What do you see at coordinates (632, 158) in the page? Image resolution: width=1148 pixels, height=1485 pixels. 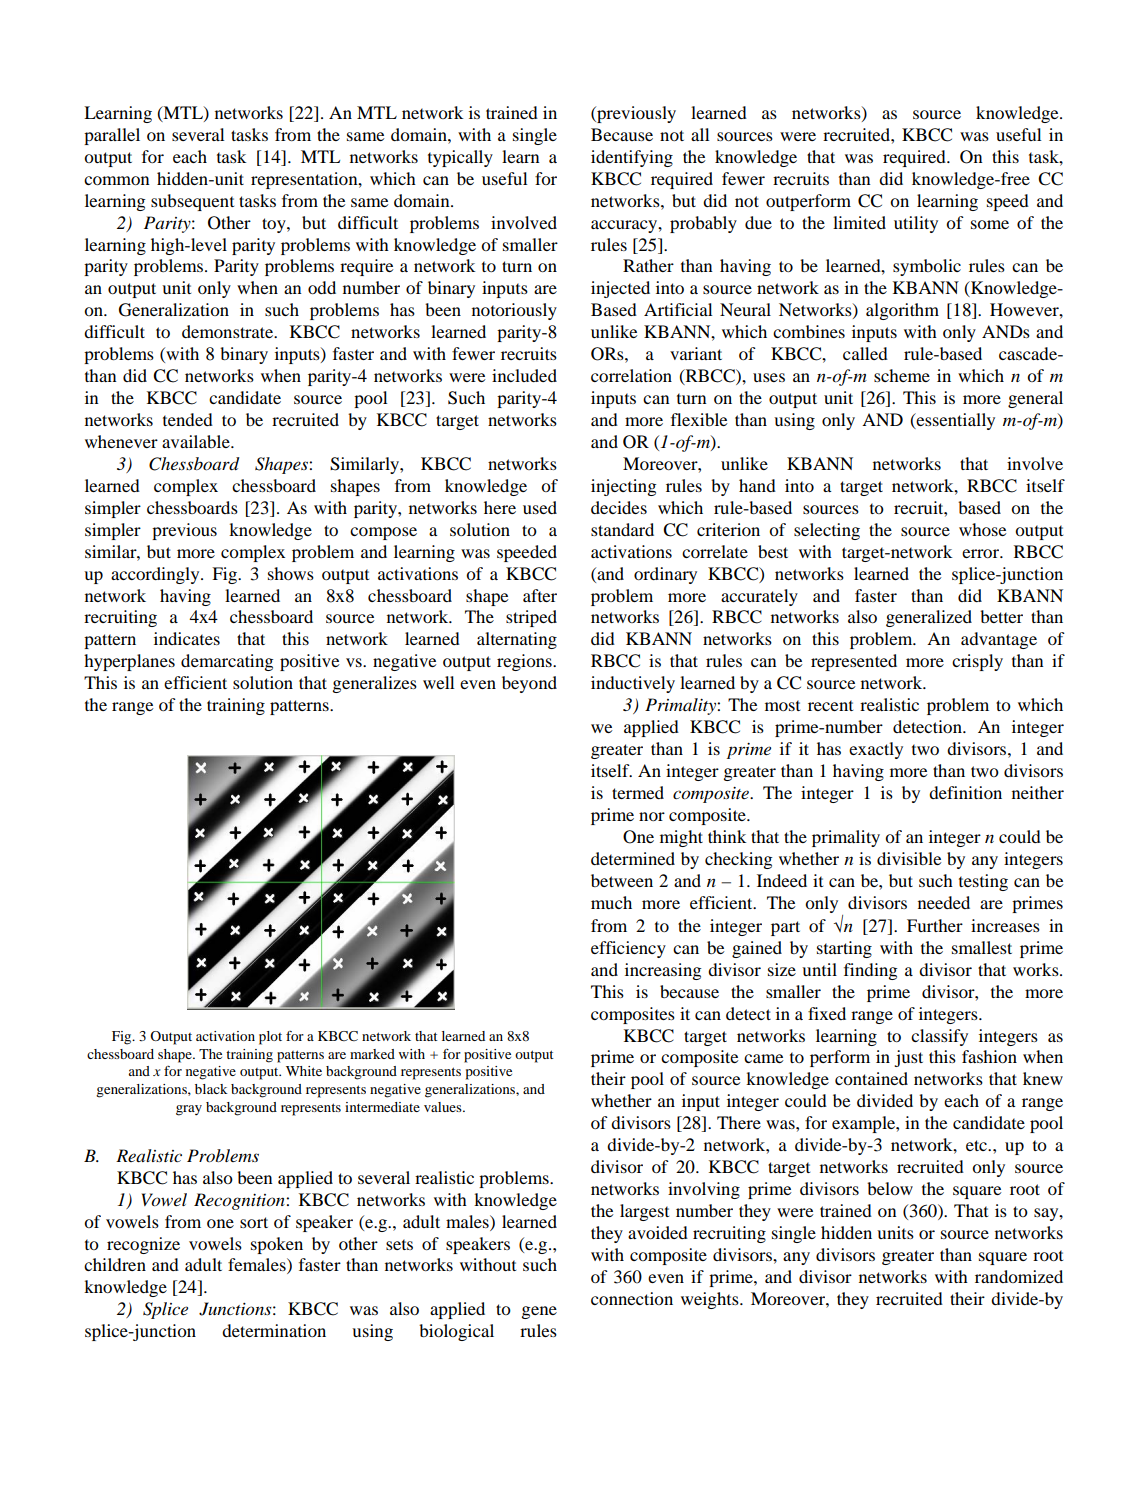 I see `identifying` at bounding box center [632, 158].
